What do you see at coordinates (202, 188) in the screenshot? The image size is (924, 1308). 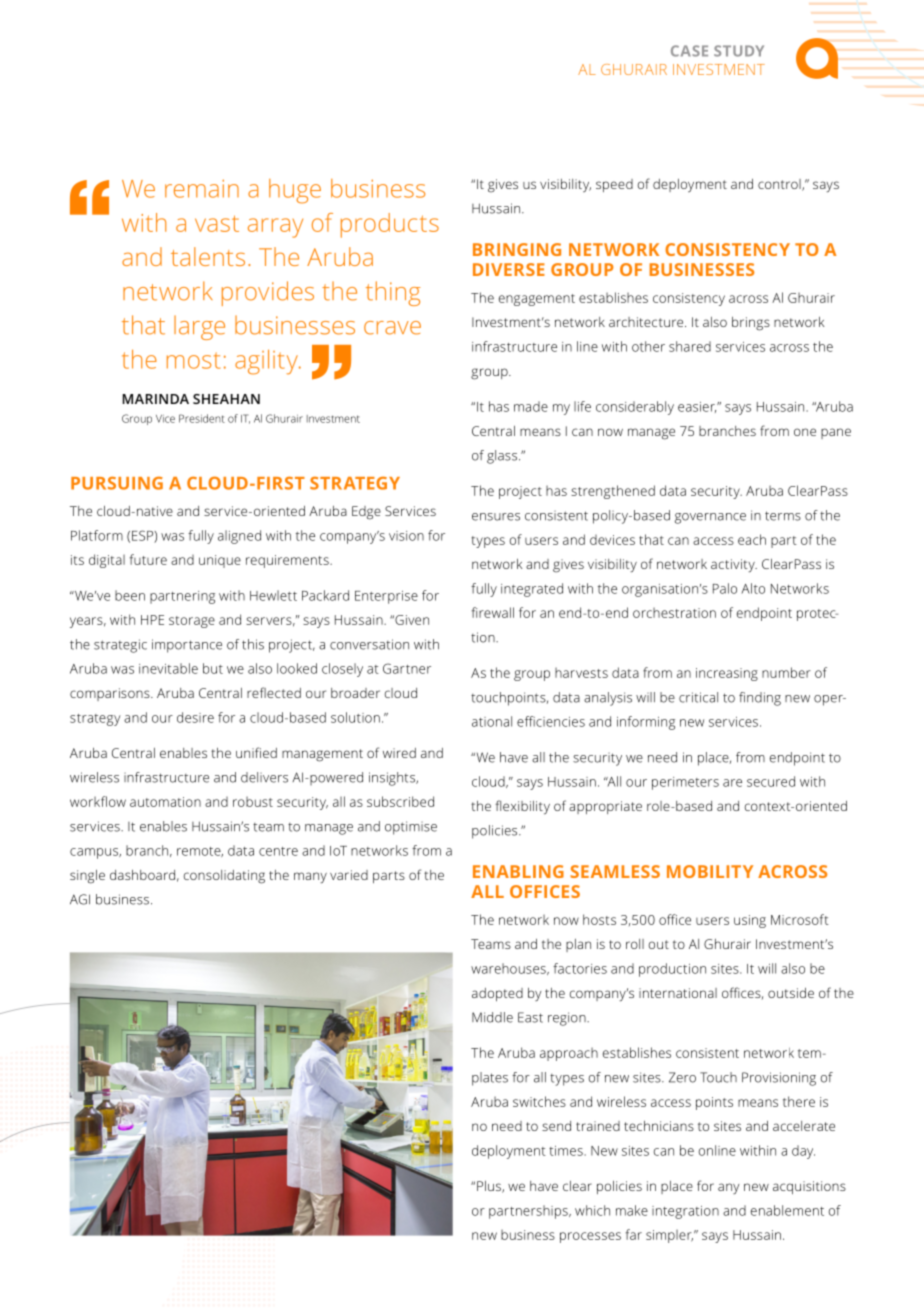 I see `remain` at bounding box center [202, 188].
